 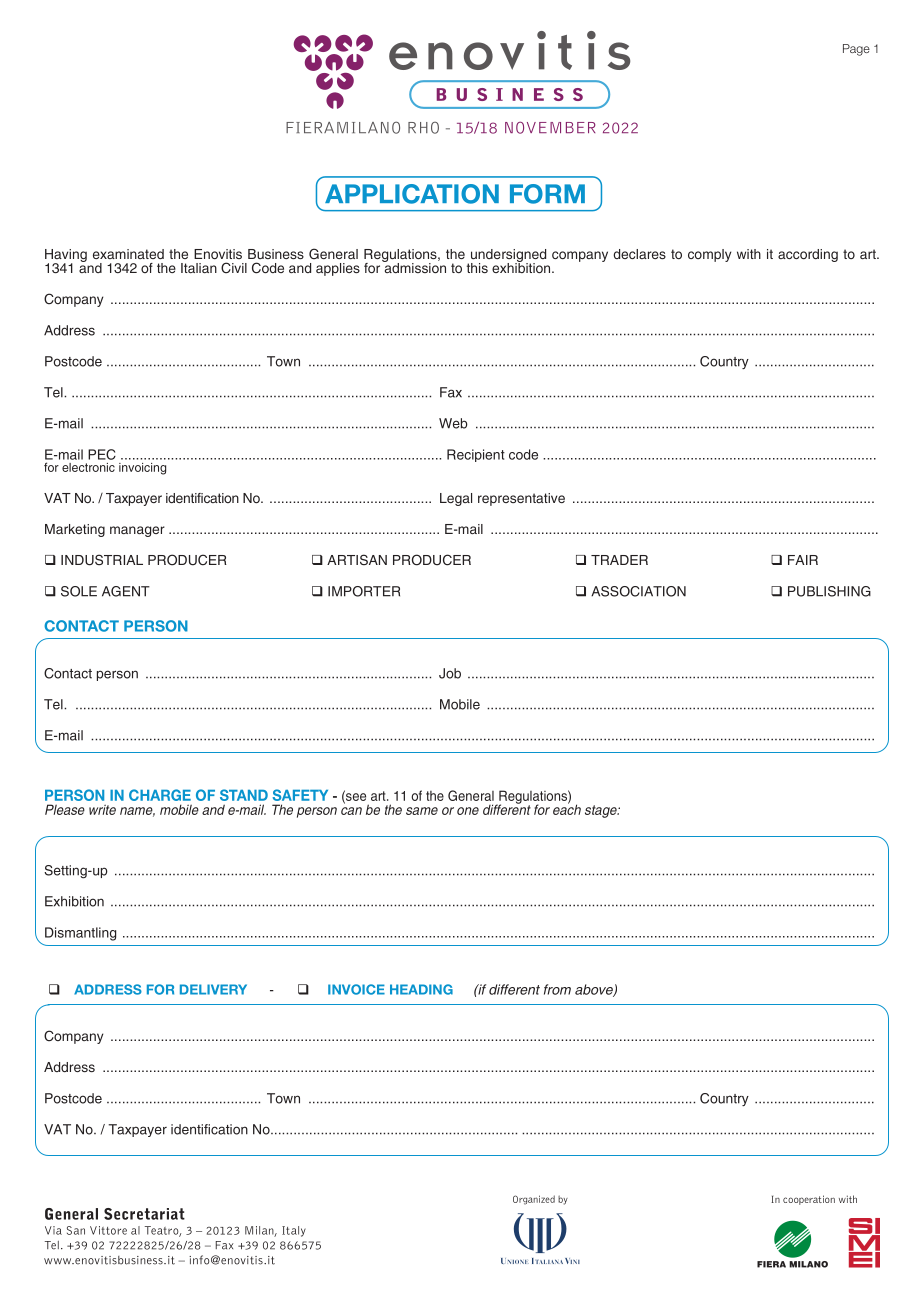 I want to click on FAIR, so click(x=803, y=560).
